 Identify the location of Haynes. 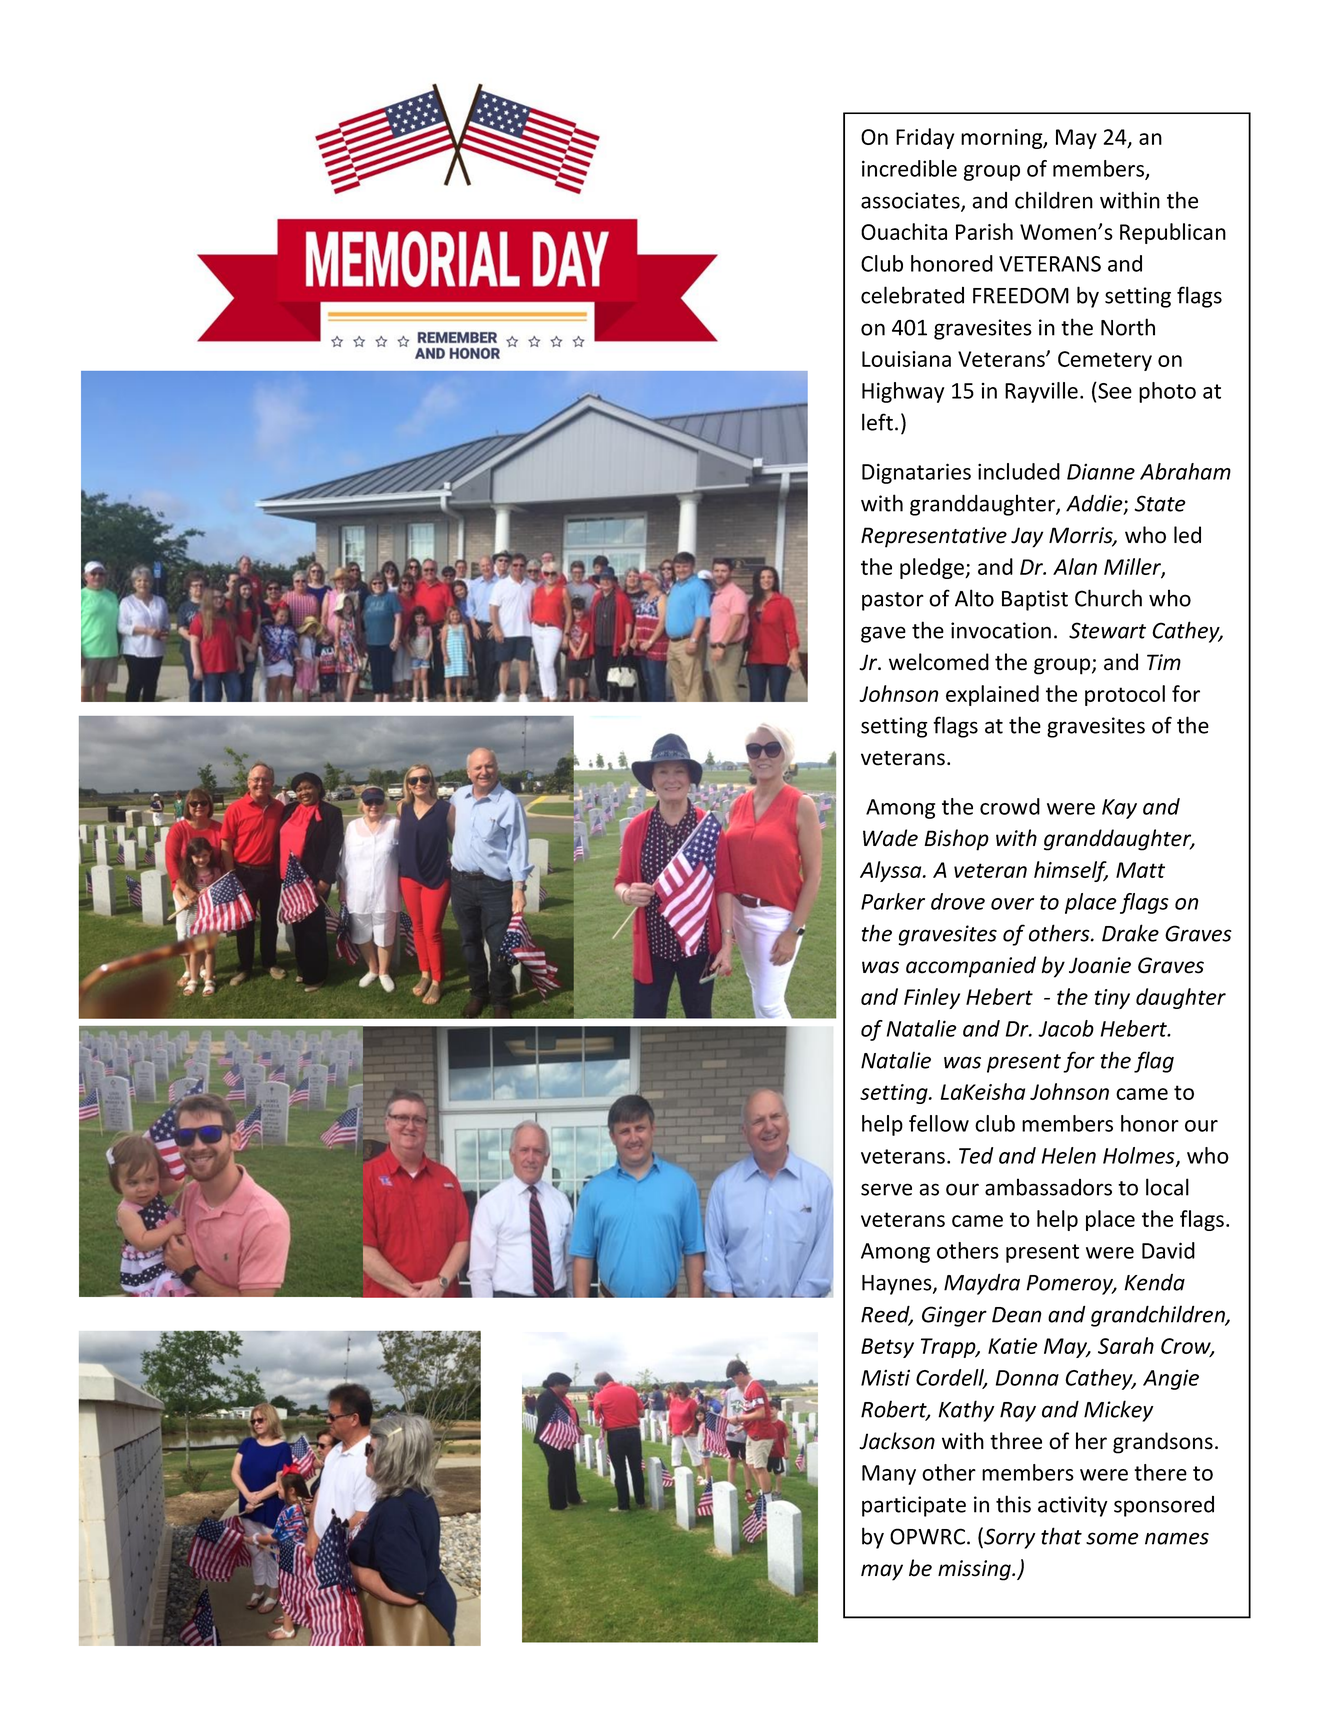
(898, 1285).
